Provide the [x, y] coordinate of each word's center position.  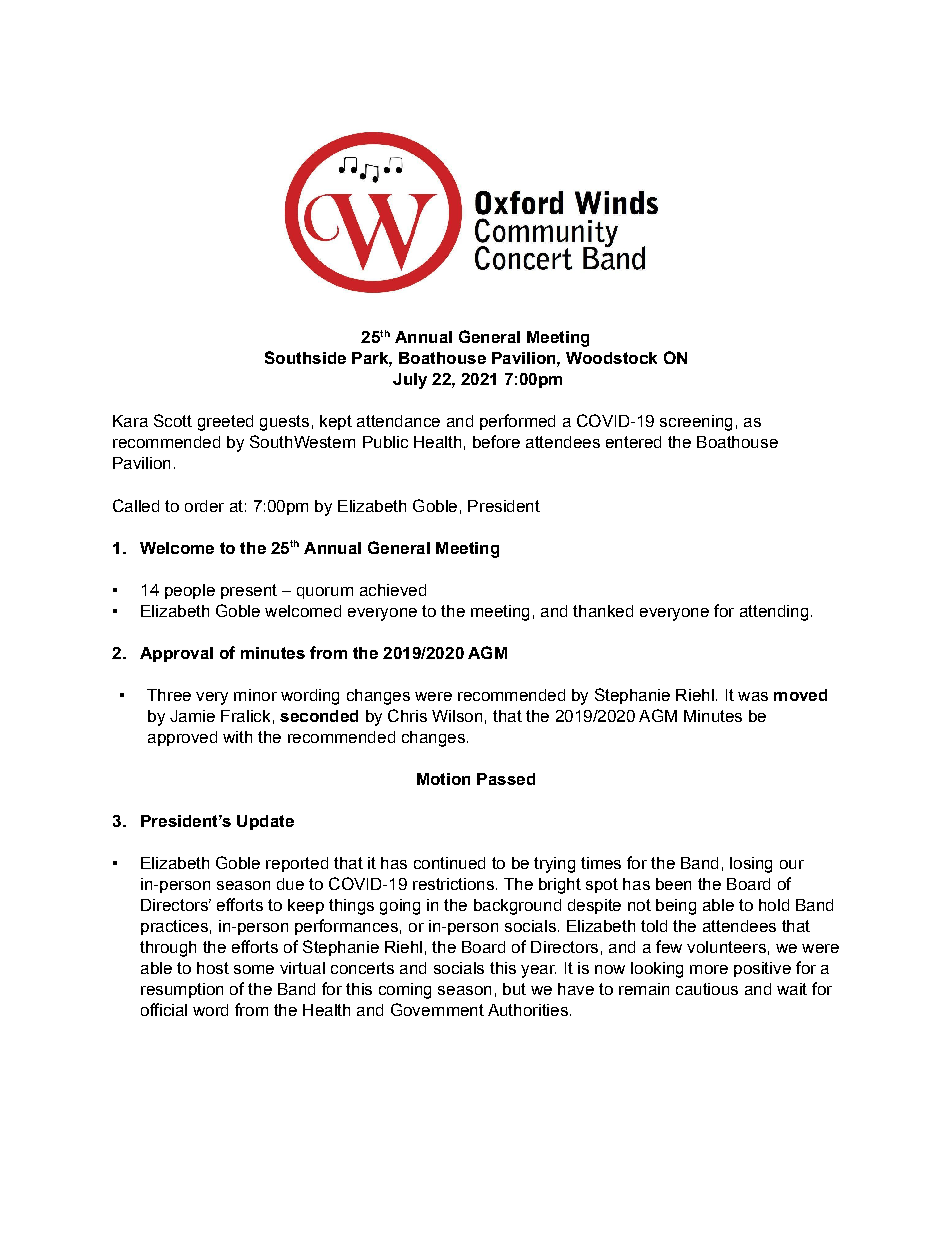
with [237, 737]
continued [449, 863]
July [410, 381]
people [190, 591]
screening [696, 423]
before [496, 441]
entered [633, 442]
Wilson [457, 716]
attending [774, 613]
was [753, 696]
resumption [182, 990]
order [204, 506]
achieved [393, 590]
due [290, 884]
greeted [225, 423]
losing [751, 865]
